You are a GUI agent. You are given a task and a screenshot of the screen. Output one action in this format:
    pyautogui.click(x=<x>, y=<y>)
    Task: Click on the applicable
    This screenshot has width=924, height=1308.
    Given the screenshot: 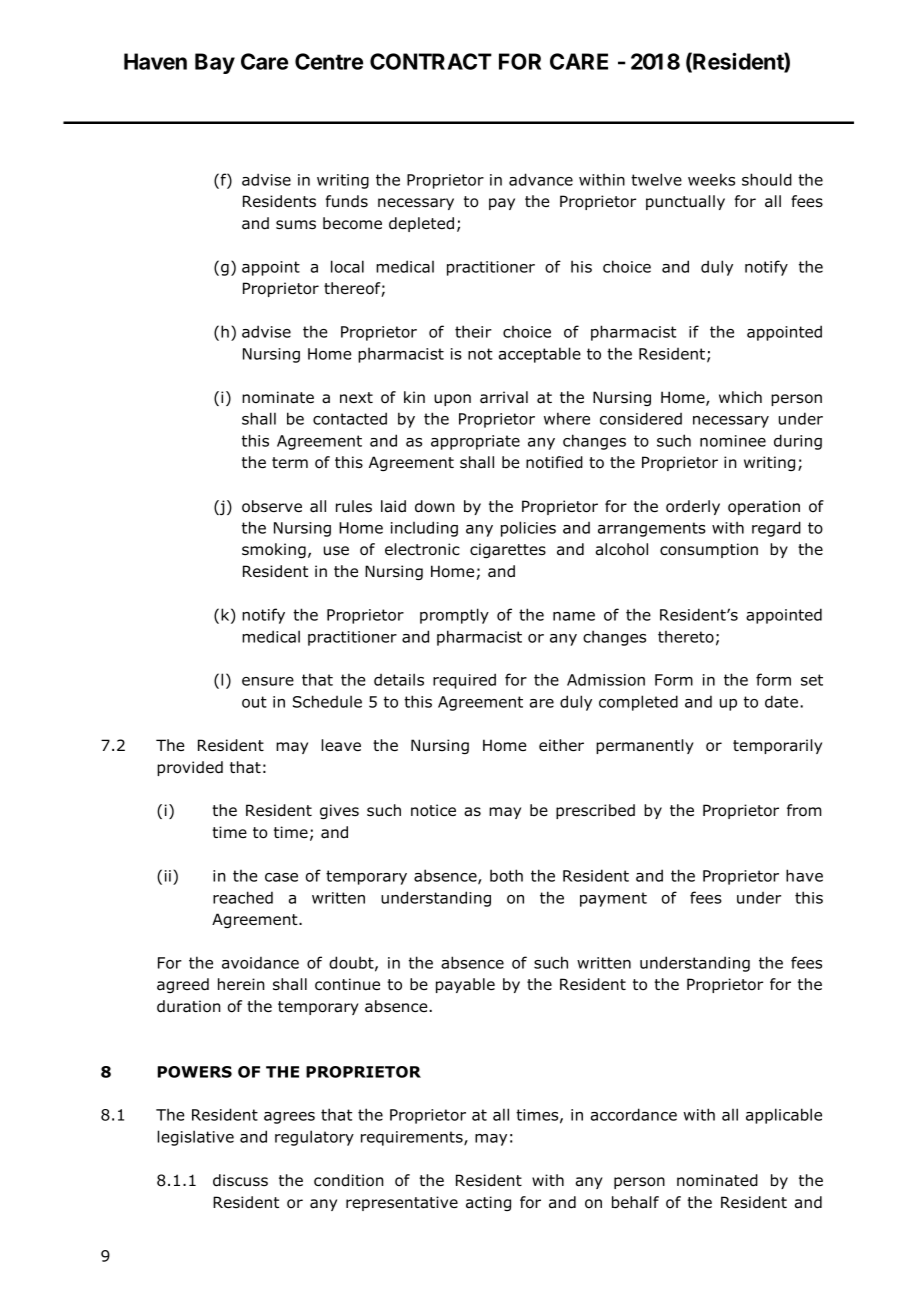 What is the action you would take?
    pyautogui.click(x=784, y=1116)
